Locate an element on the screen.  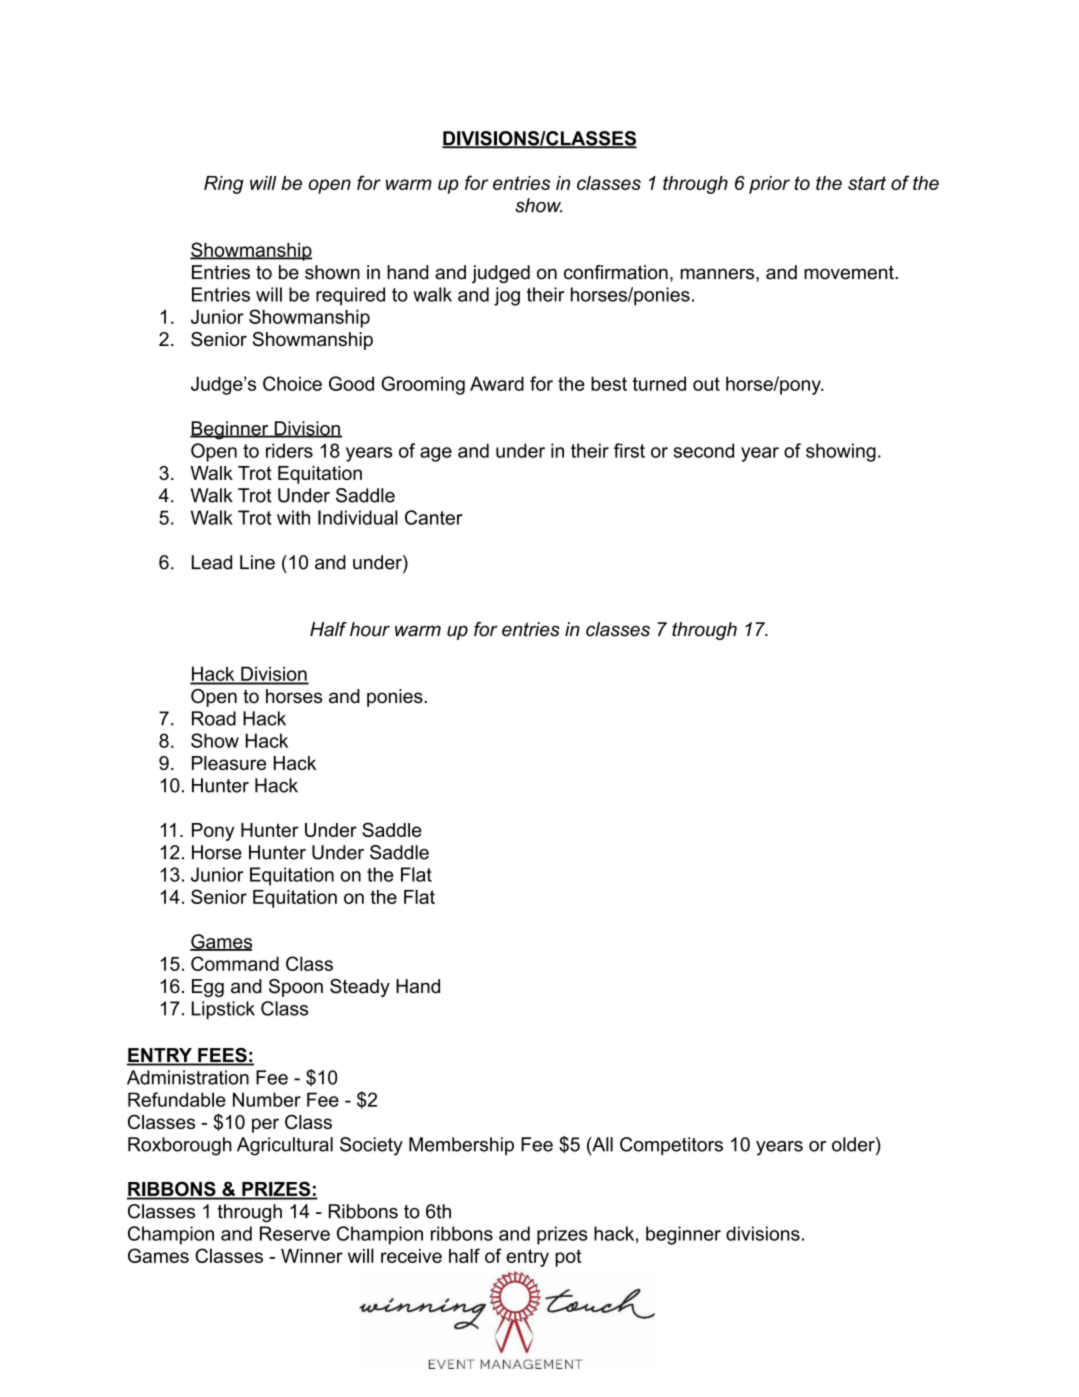
Competitors is located at coordinates (671, 1146).
